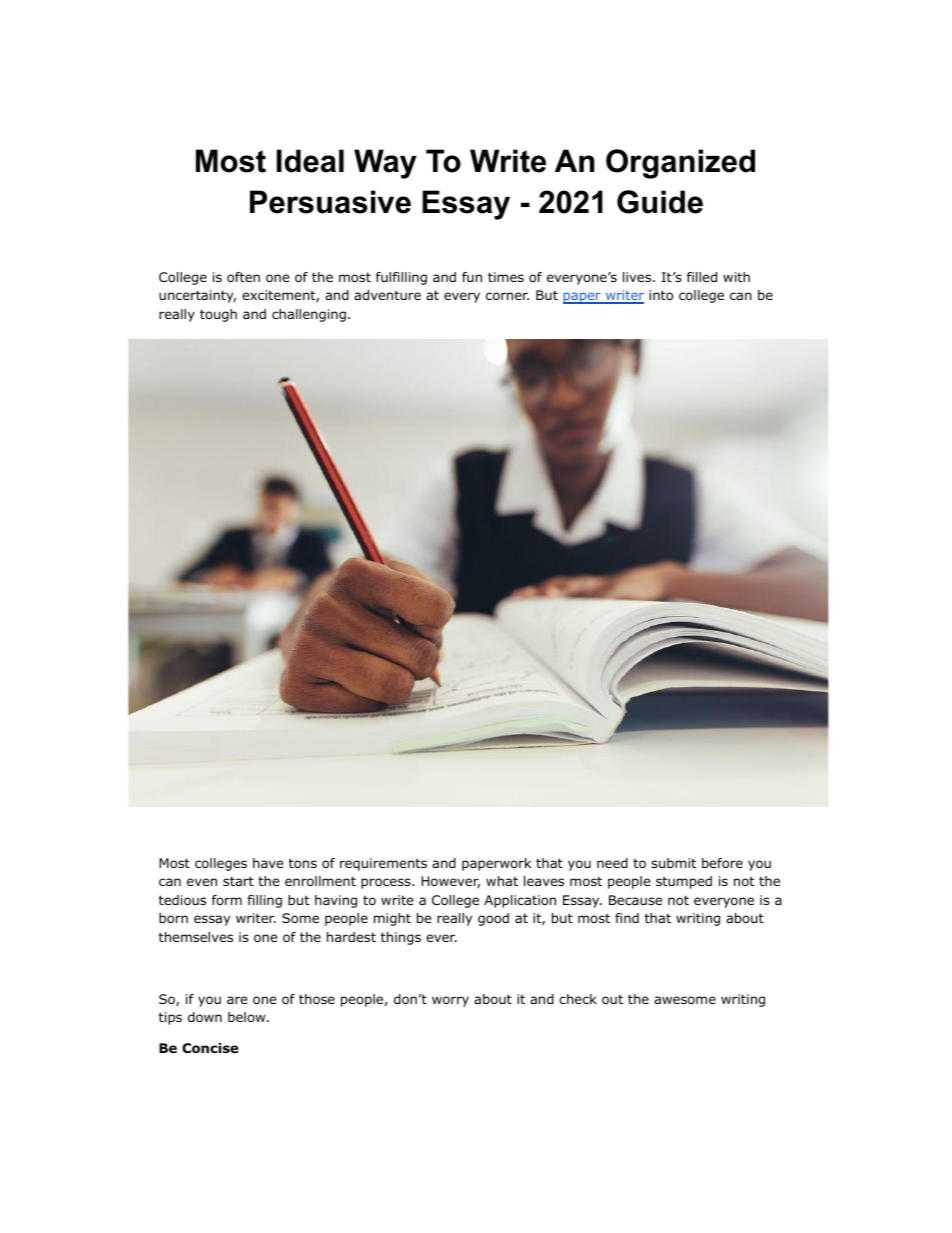 Image resolution: width=952 pixels, height=1233 pixels. Describe the element at coordinates (387, 295) in the screenshot. I see `adventure` at that location.
